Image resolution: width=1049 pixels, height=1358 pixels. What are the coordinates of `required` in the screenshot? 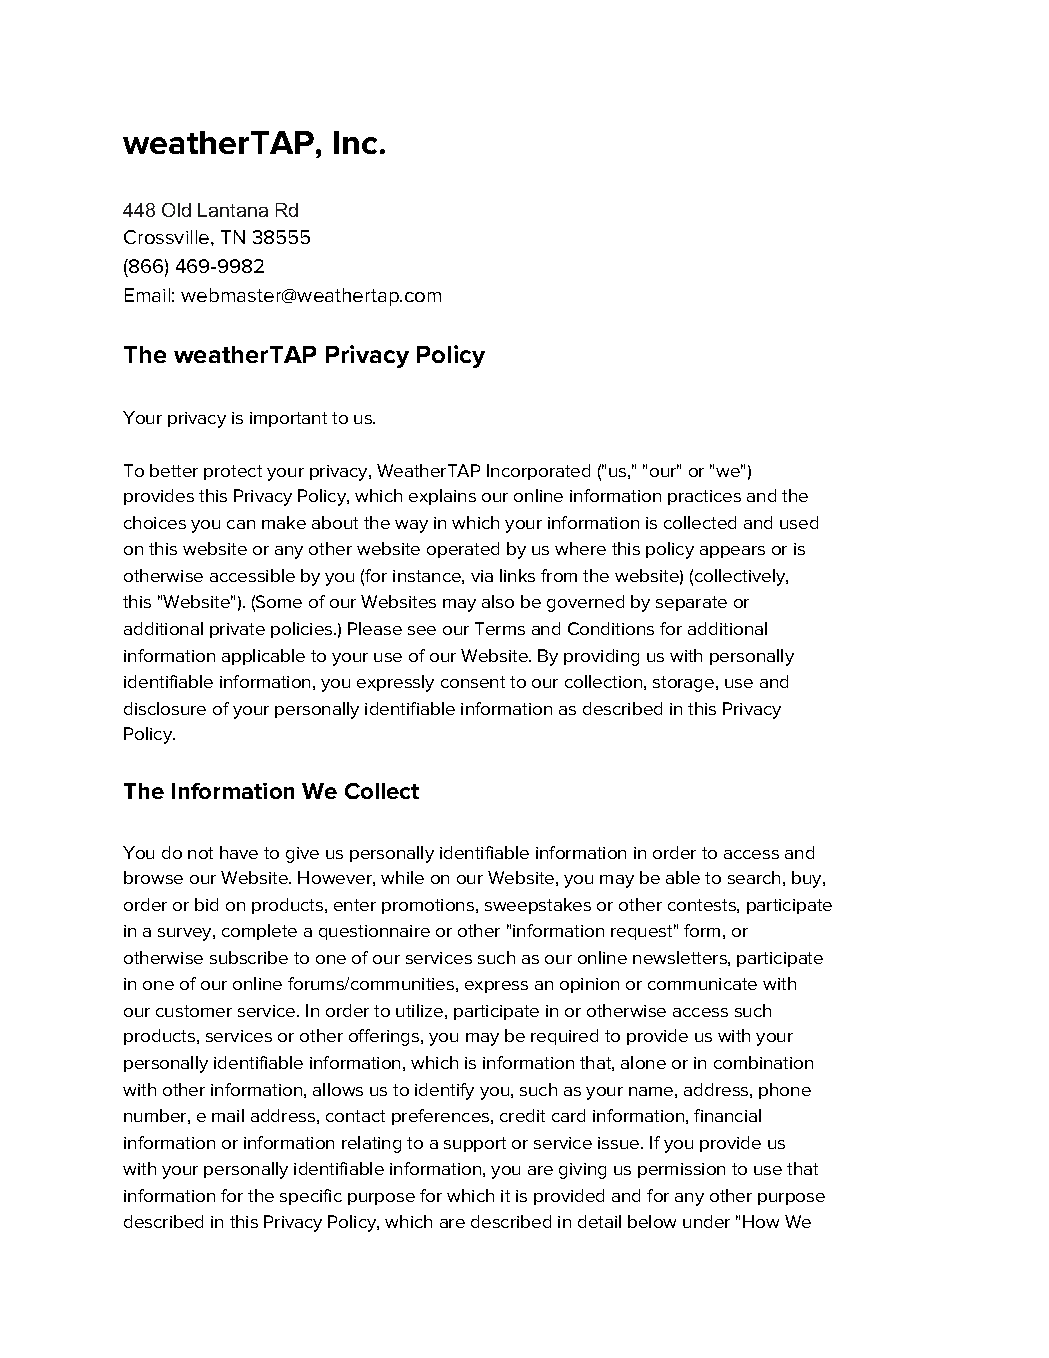 It's located at (564, 1037).
